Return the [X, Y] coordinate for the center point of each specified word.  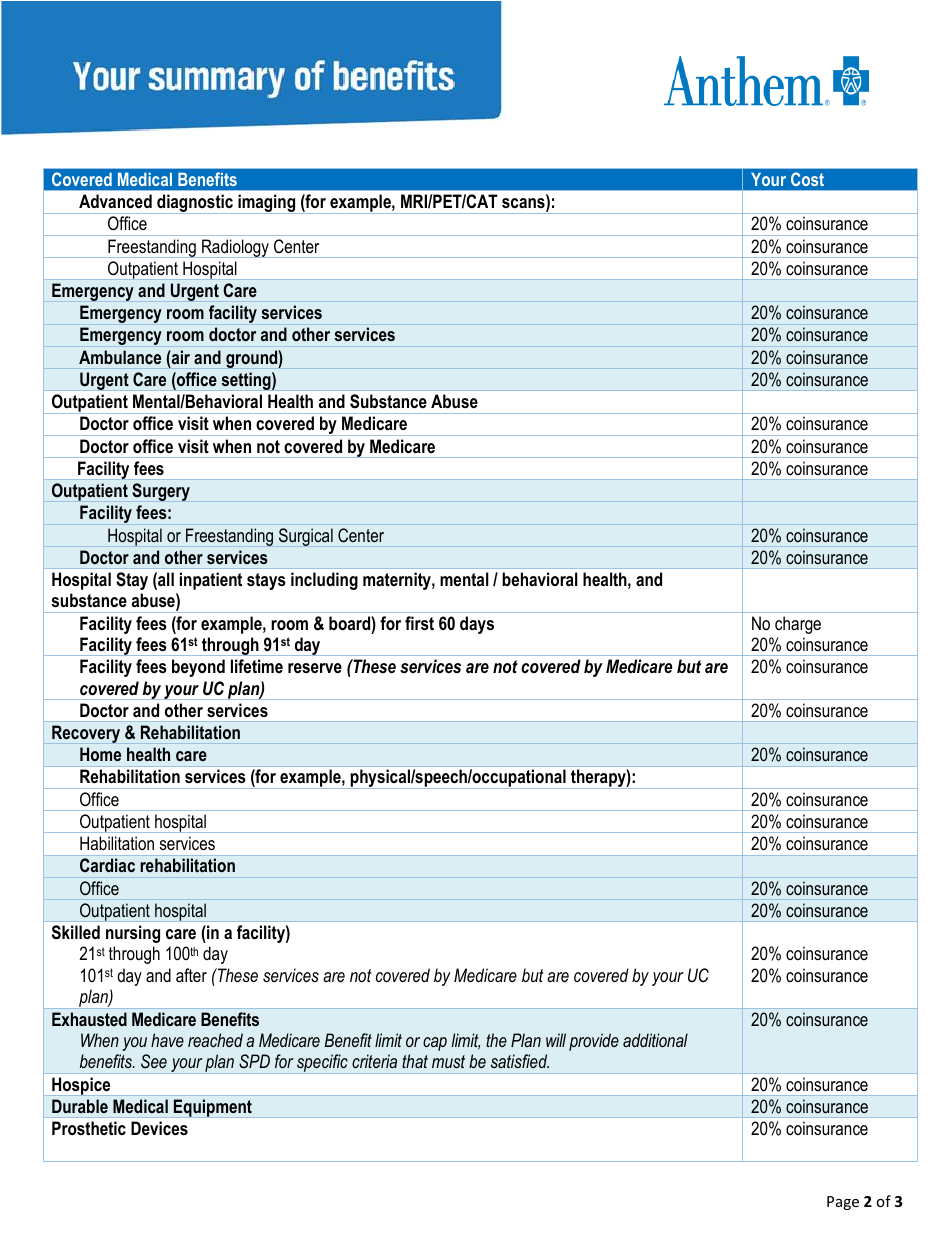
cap [435, 1044]
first [419, 623]
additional [655, 1040]
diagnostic [195, 204]
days [477, 625]
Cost [807, 179]
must [448, 1061]
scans [524, 203]
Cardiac [107, 865]
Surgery [161, 492]
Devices [159, 1128]
